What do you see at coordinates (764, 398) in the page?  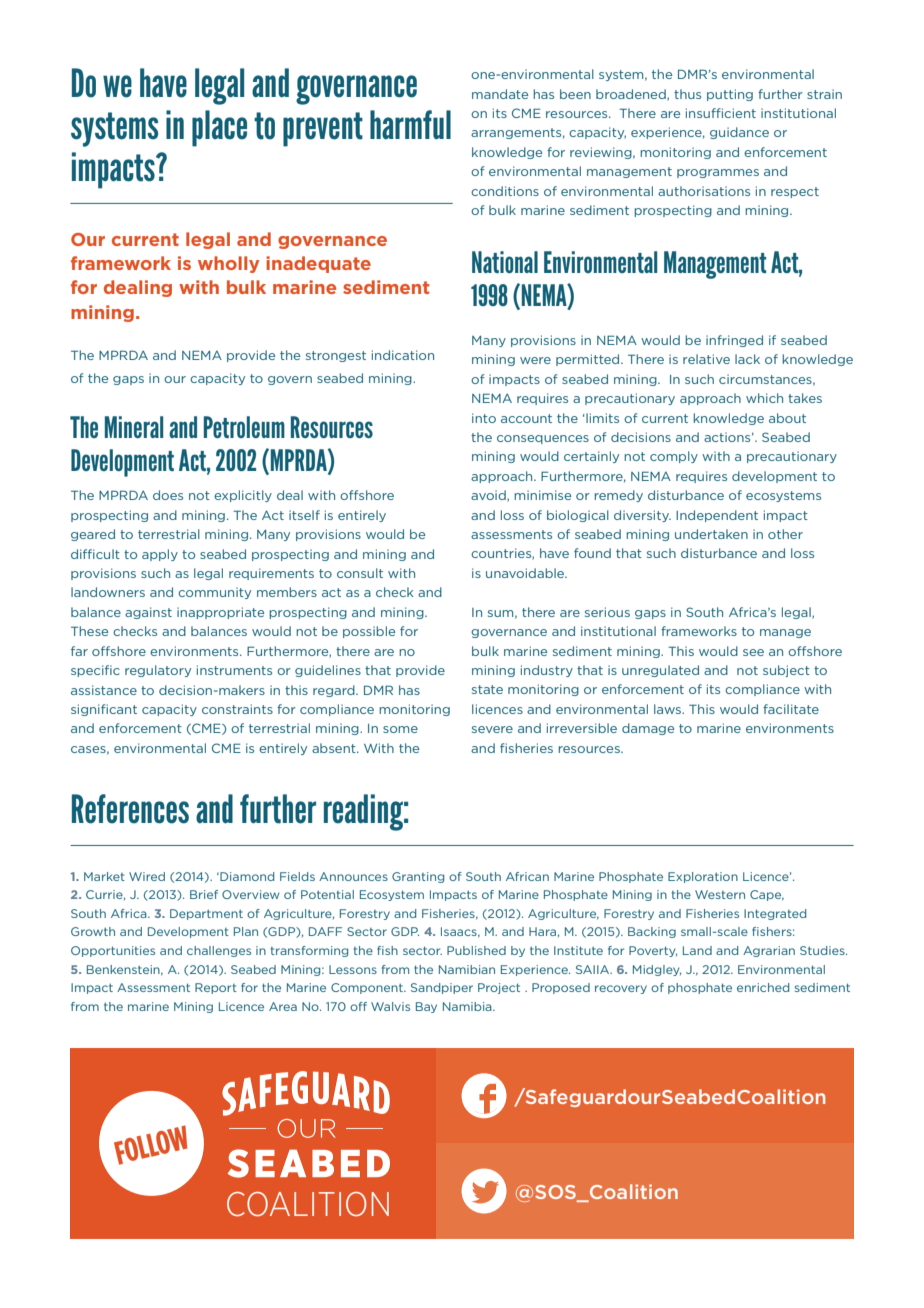 I see `which` at bounding box center [764, 398].
